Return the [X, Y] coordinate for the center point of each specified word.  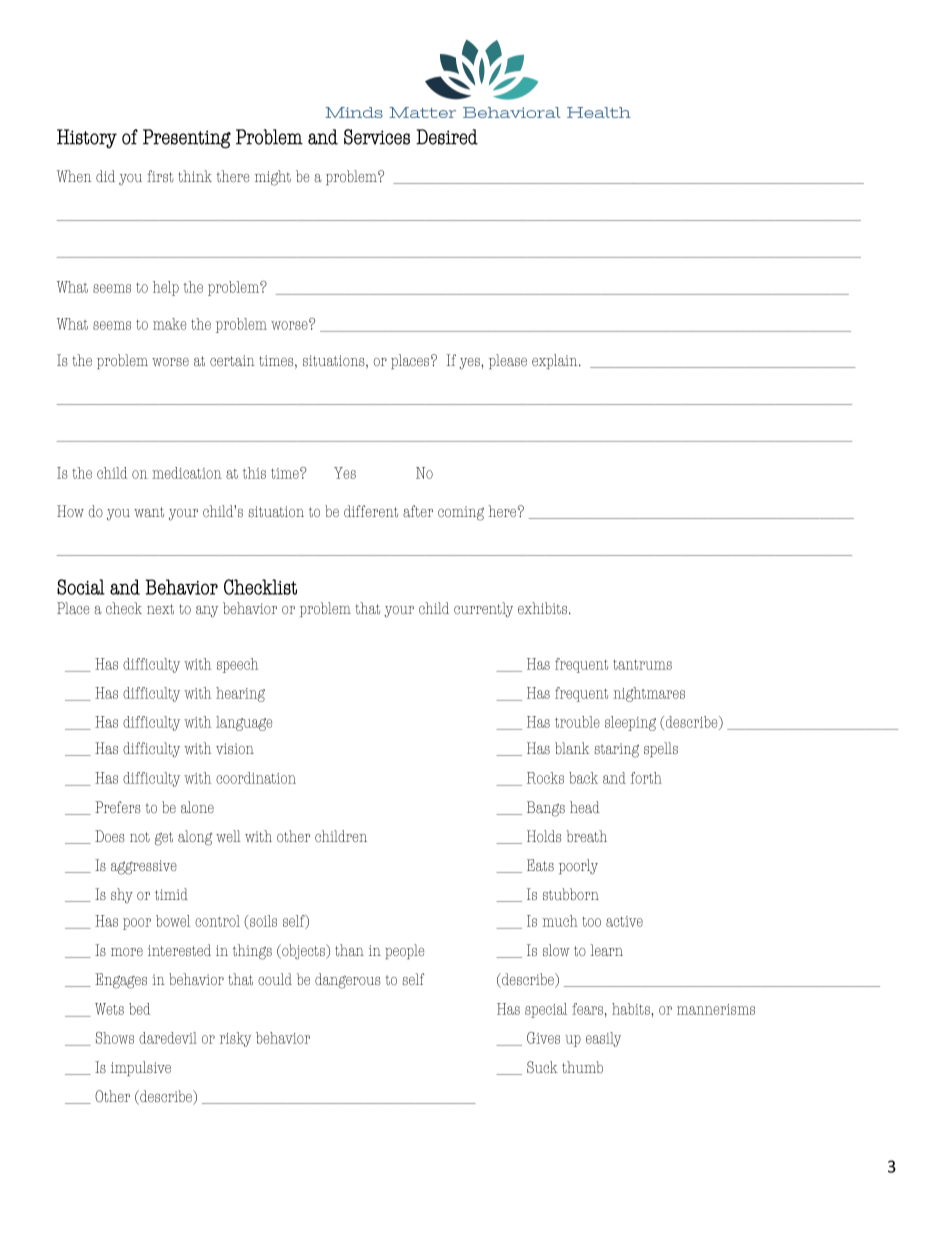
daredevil [168, 1038]
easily [603, 1039]
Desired [447, 137]
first [160, 176]
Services [377, 137]
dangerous [348, 981]
